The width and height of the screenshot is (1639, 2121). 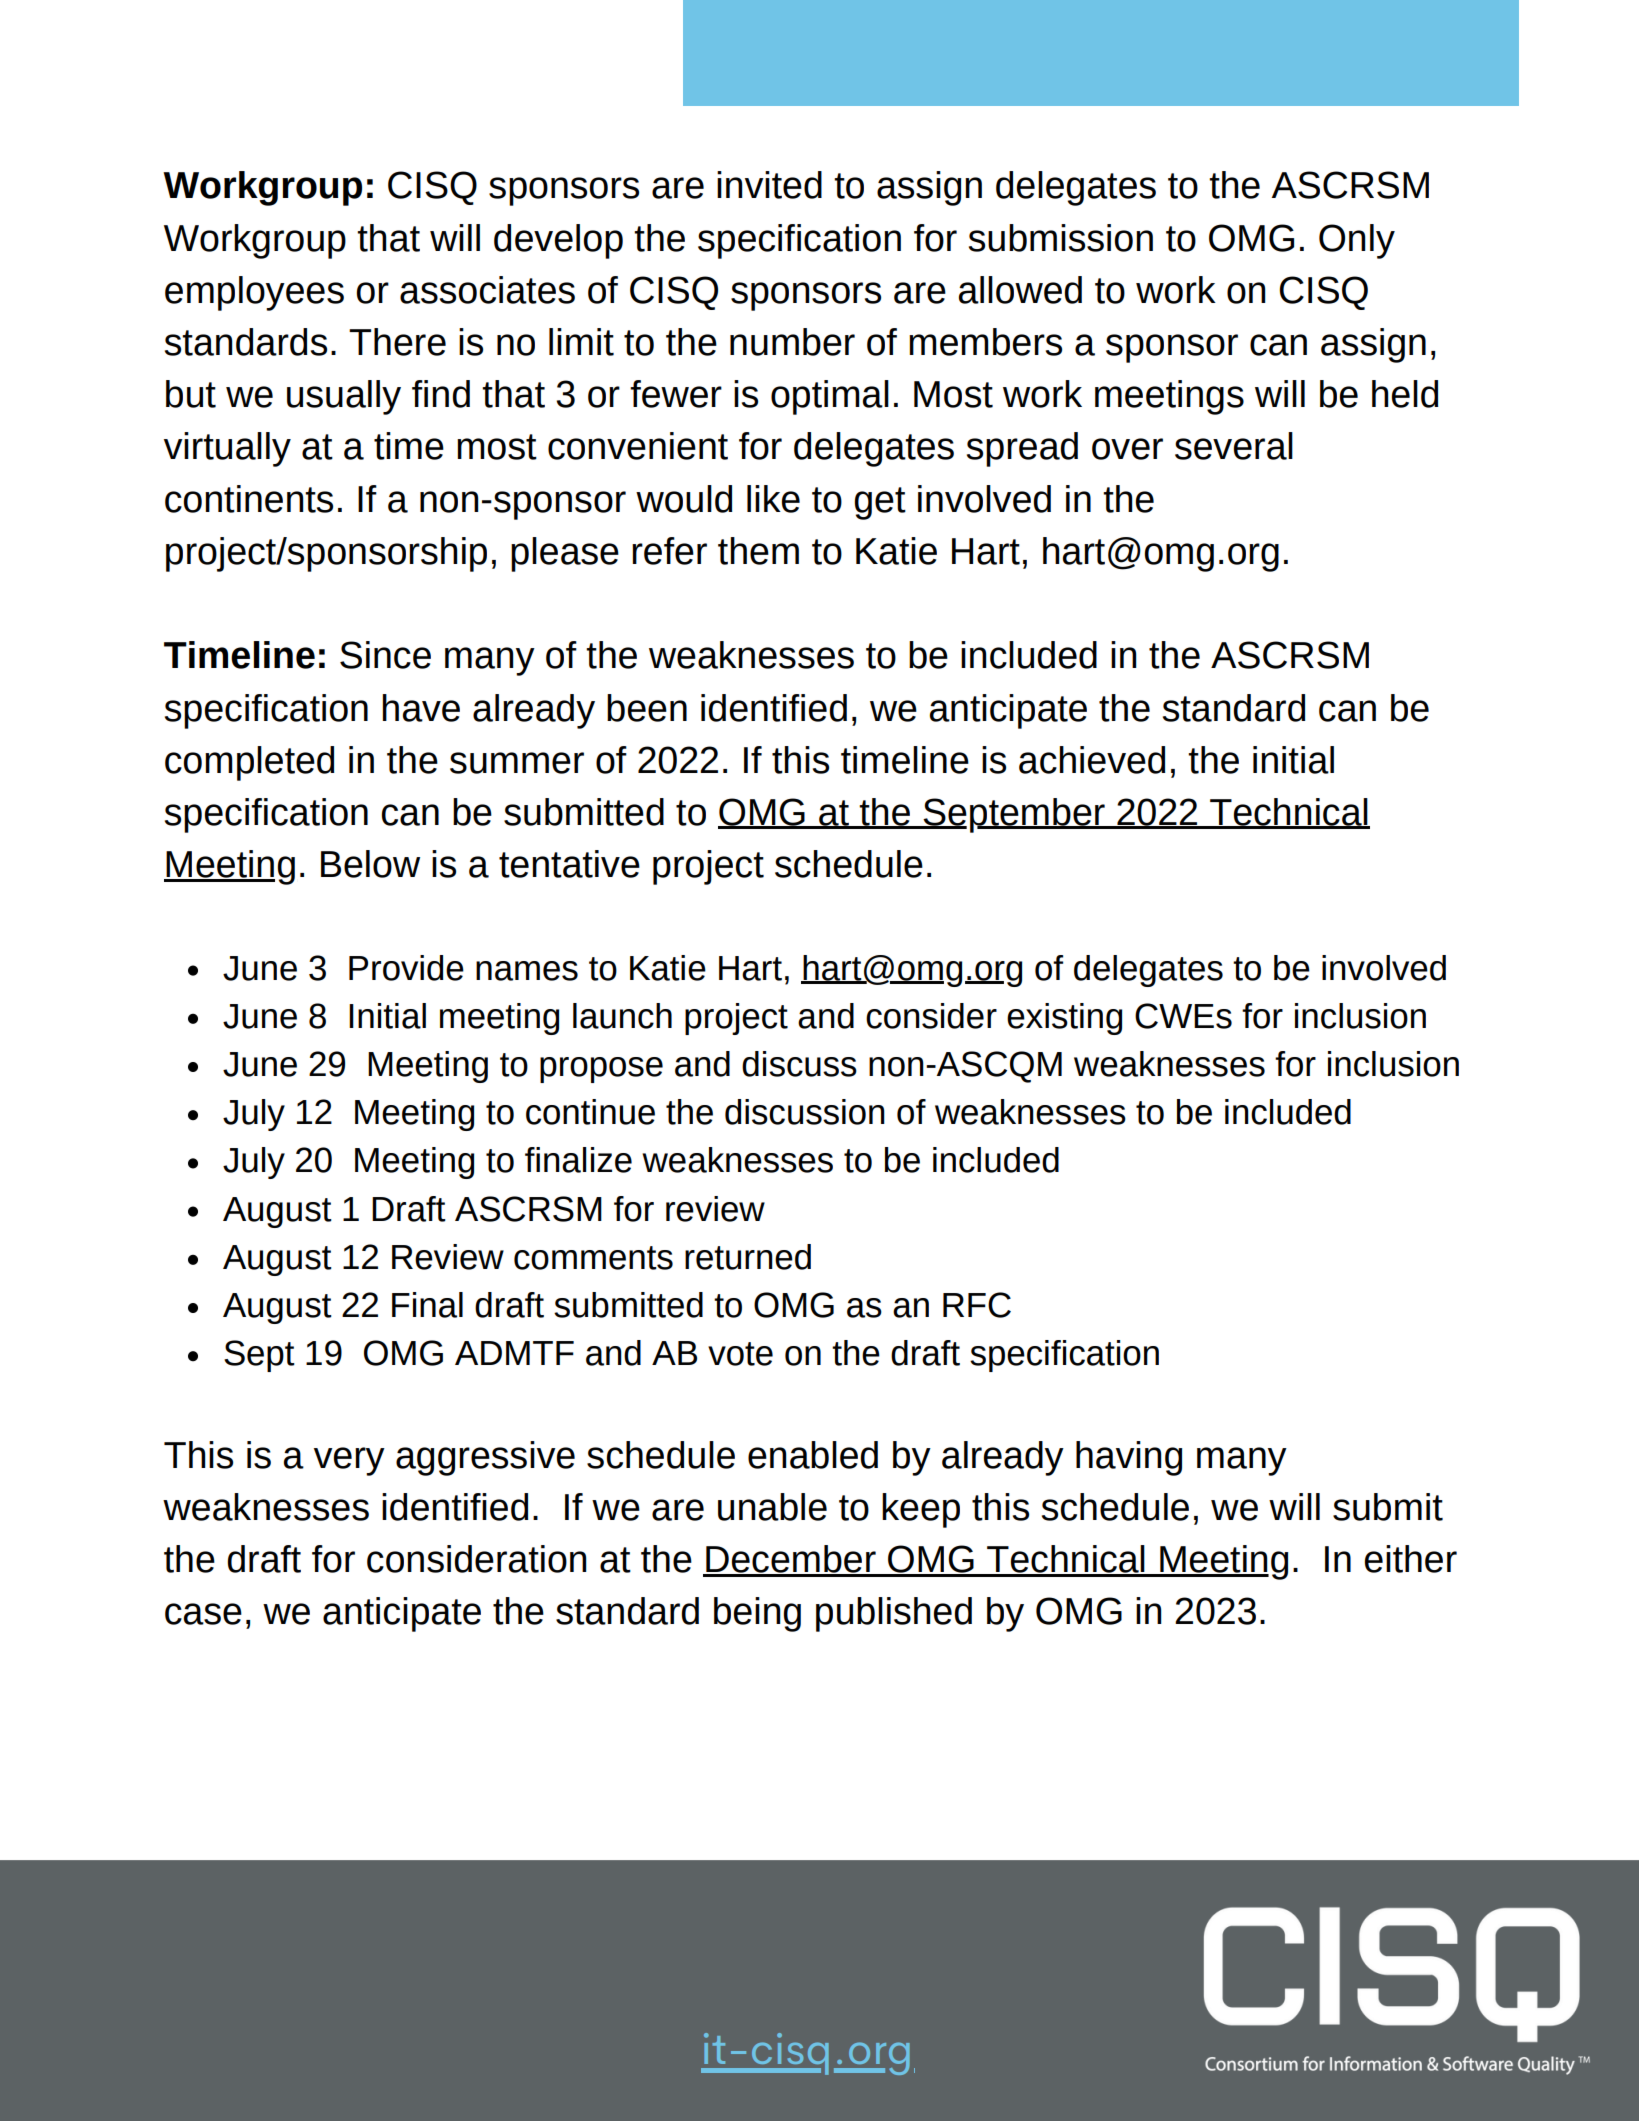 What do you see at coordinates (569, 864) in the screenshot?
I see `tentative` at bounding box center [569, 864].
